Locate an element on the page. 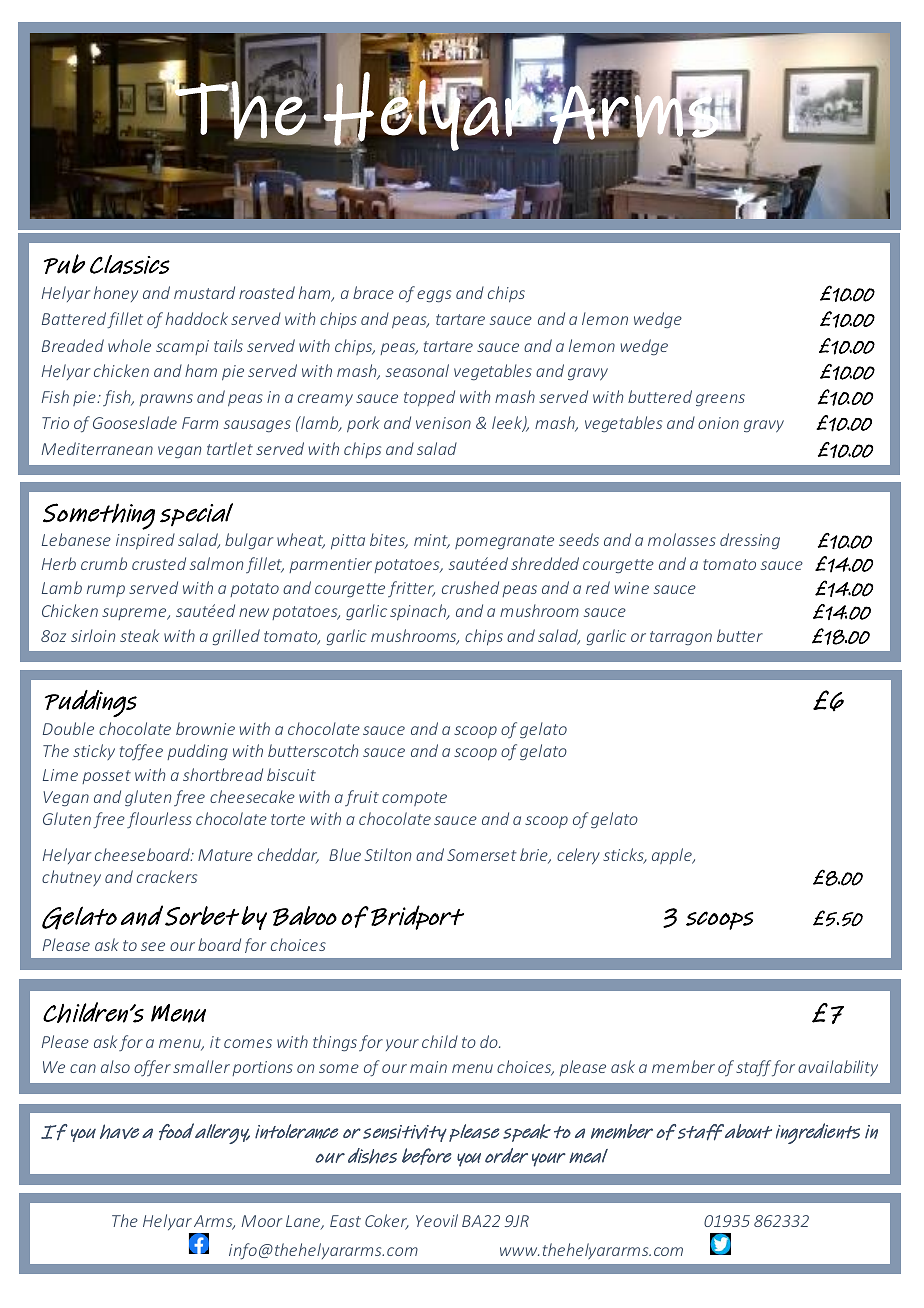 Image resolution: width=924 pixels, height=1308 pixels. compote is located at coordinates (414, 799).
